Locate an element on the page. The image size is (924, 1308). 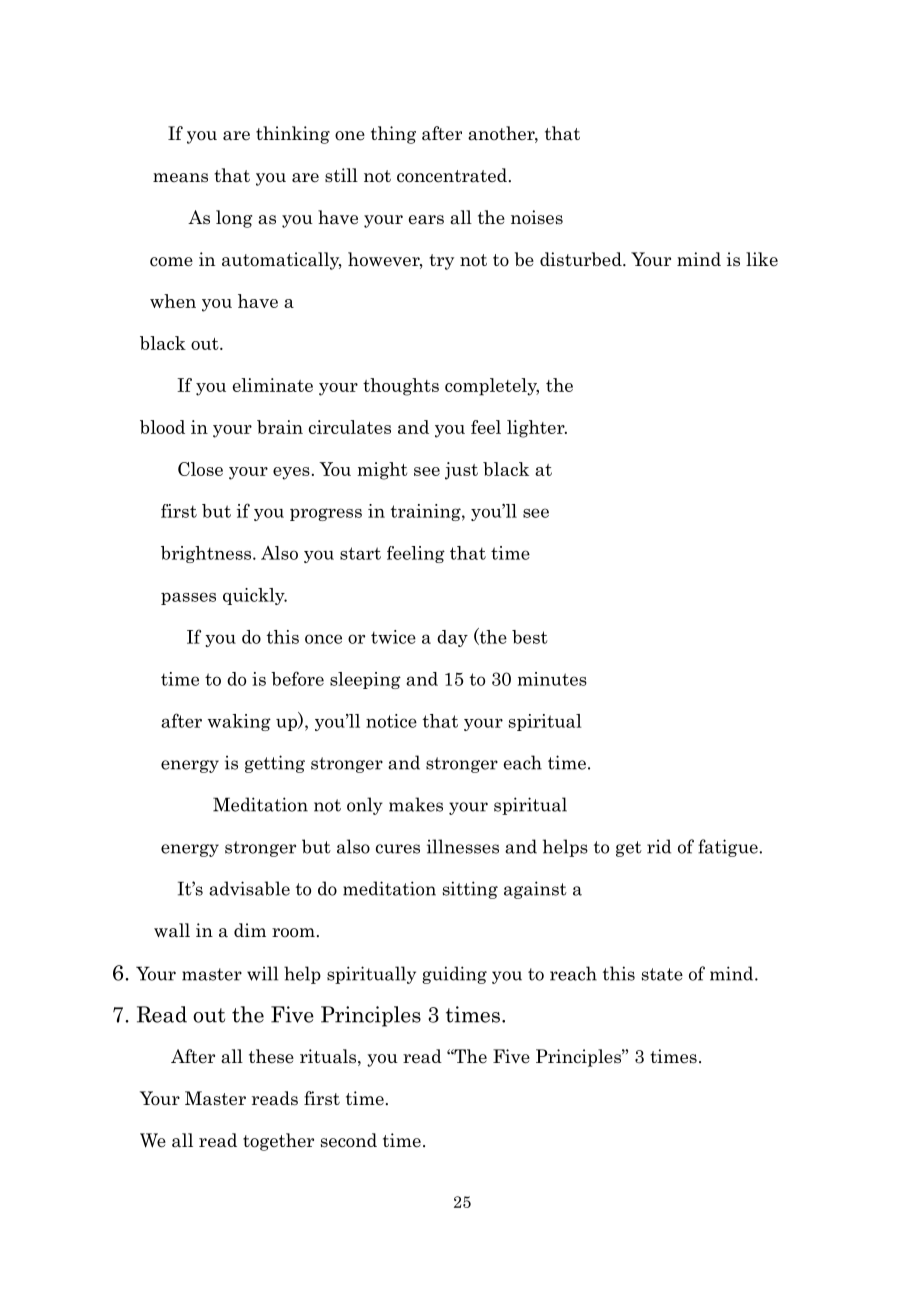
quickly is located at coordinates (255, 596).
